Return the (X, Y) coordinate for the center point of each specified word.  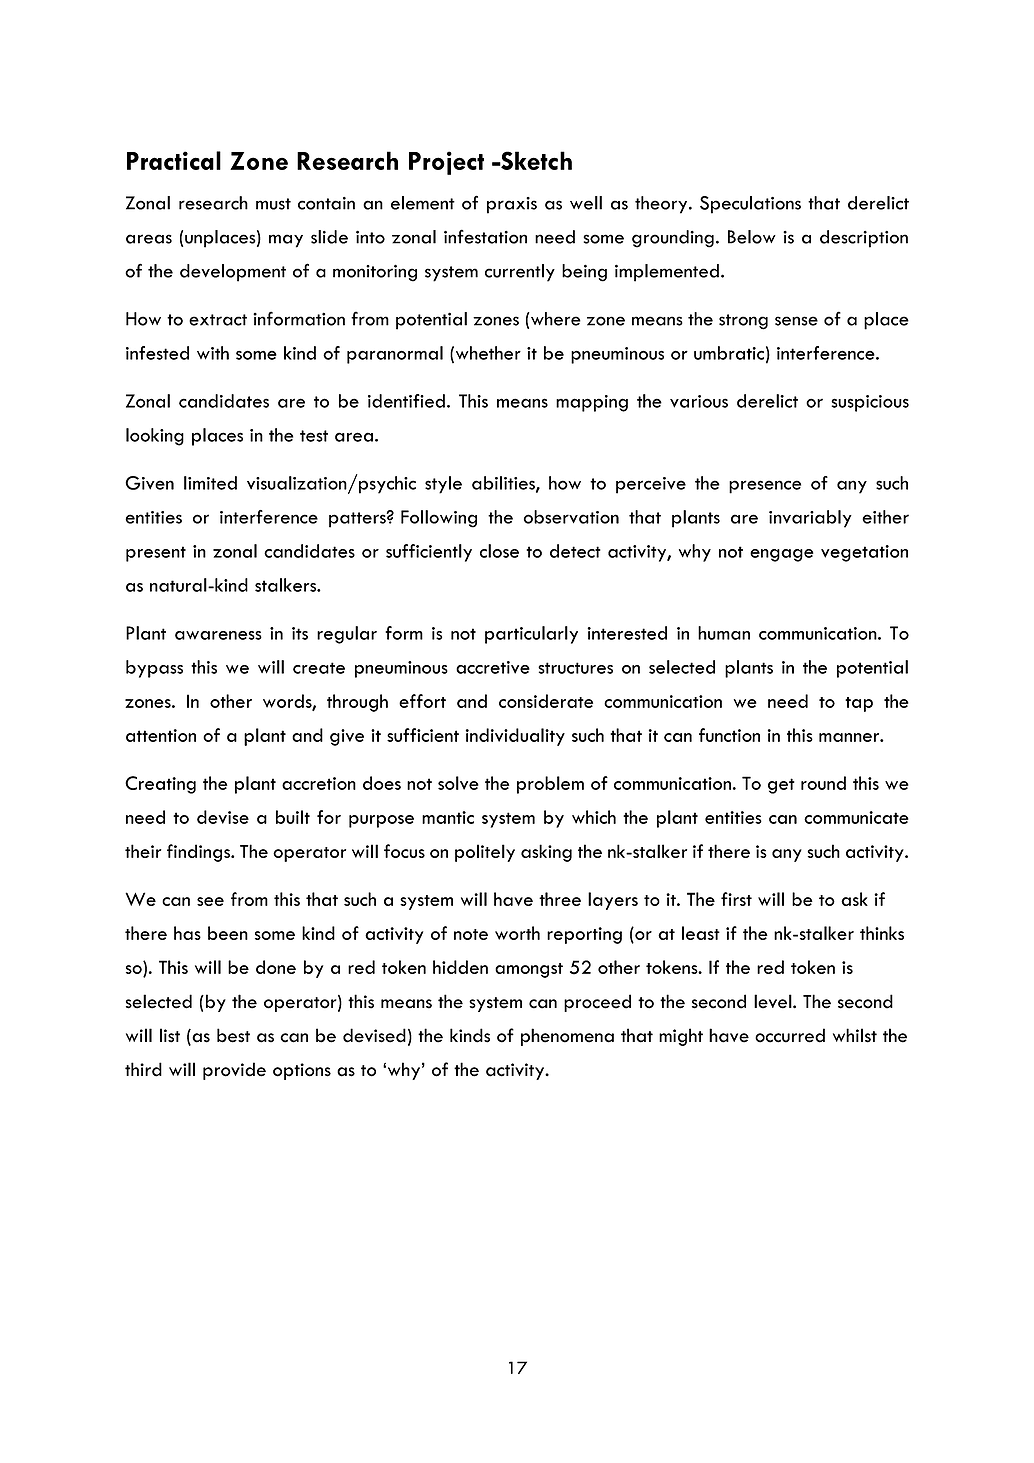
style (443, 485)
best (233, 1035)
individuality (515, 737)
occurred (790, 1035)
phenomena (567, 1037)
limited (210, 483)
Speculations (750, 205)
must (273, 204)
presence (765, 487)
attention (161, 735)
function (729, 735)
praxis (512, 205)
